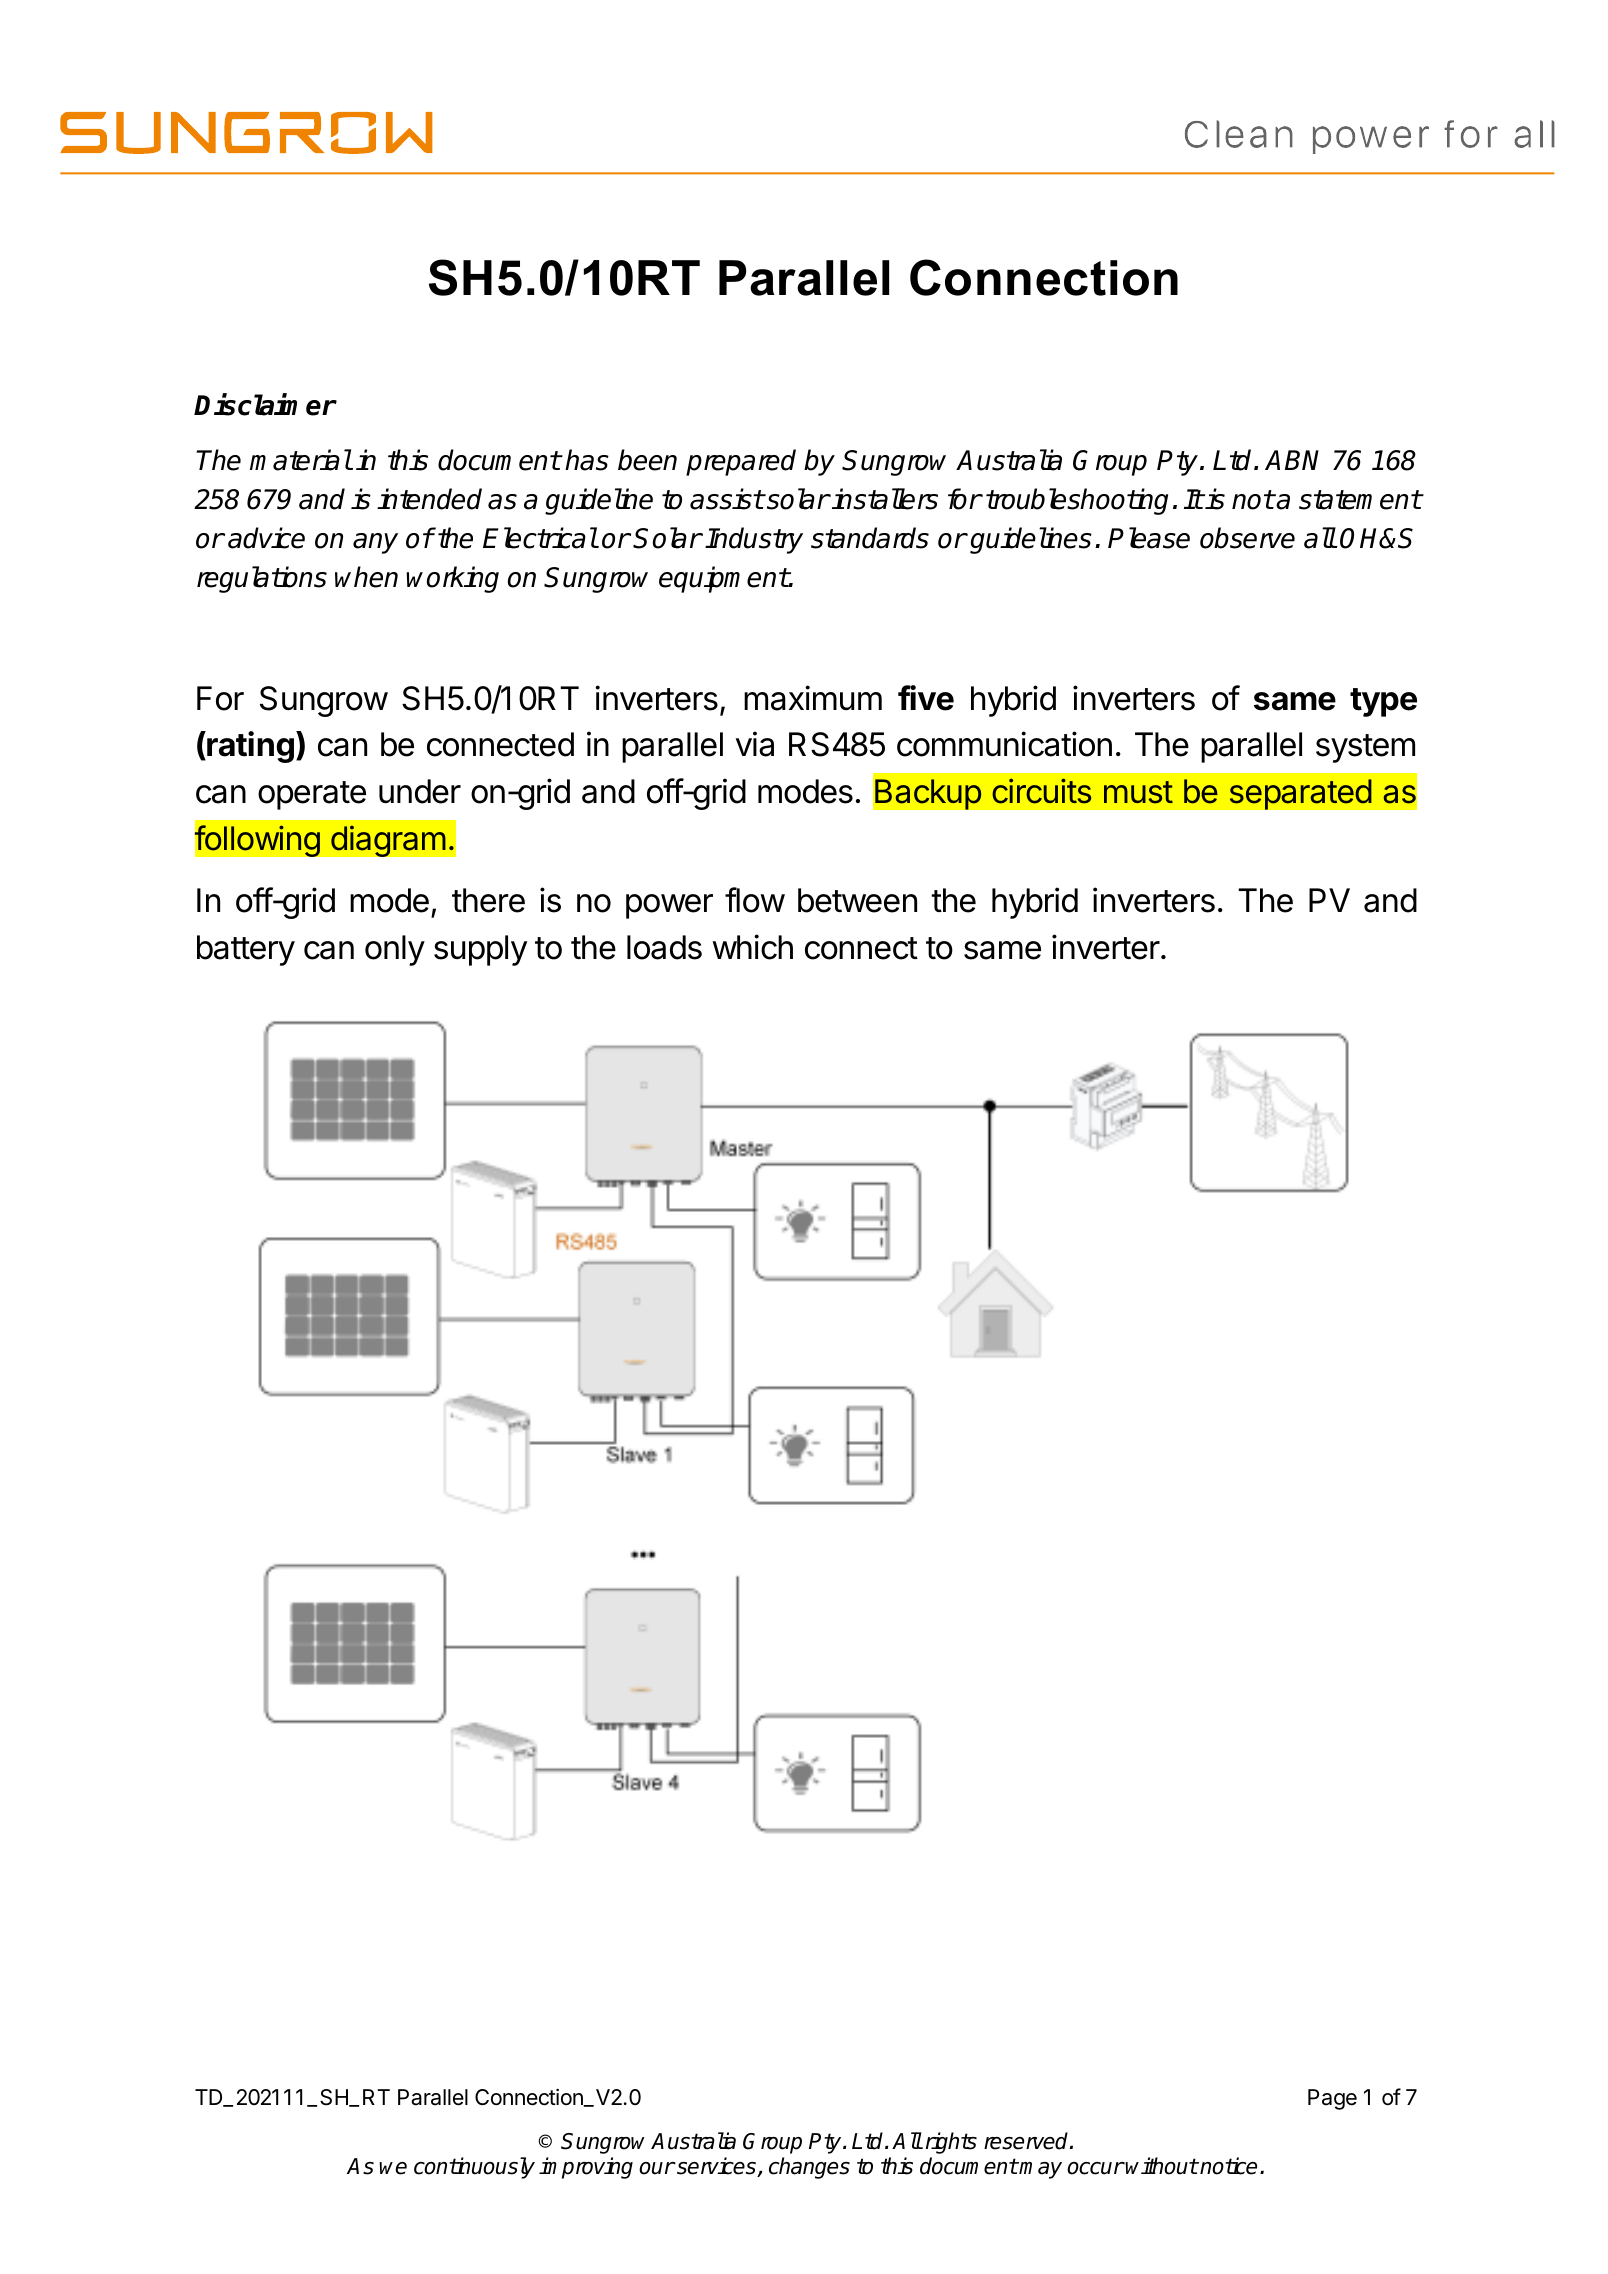  Describe the element at coordinates (1228, 2166) in the image. I see `notice` at that location.
